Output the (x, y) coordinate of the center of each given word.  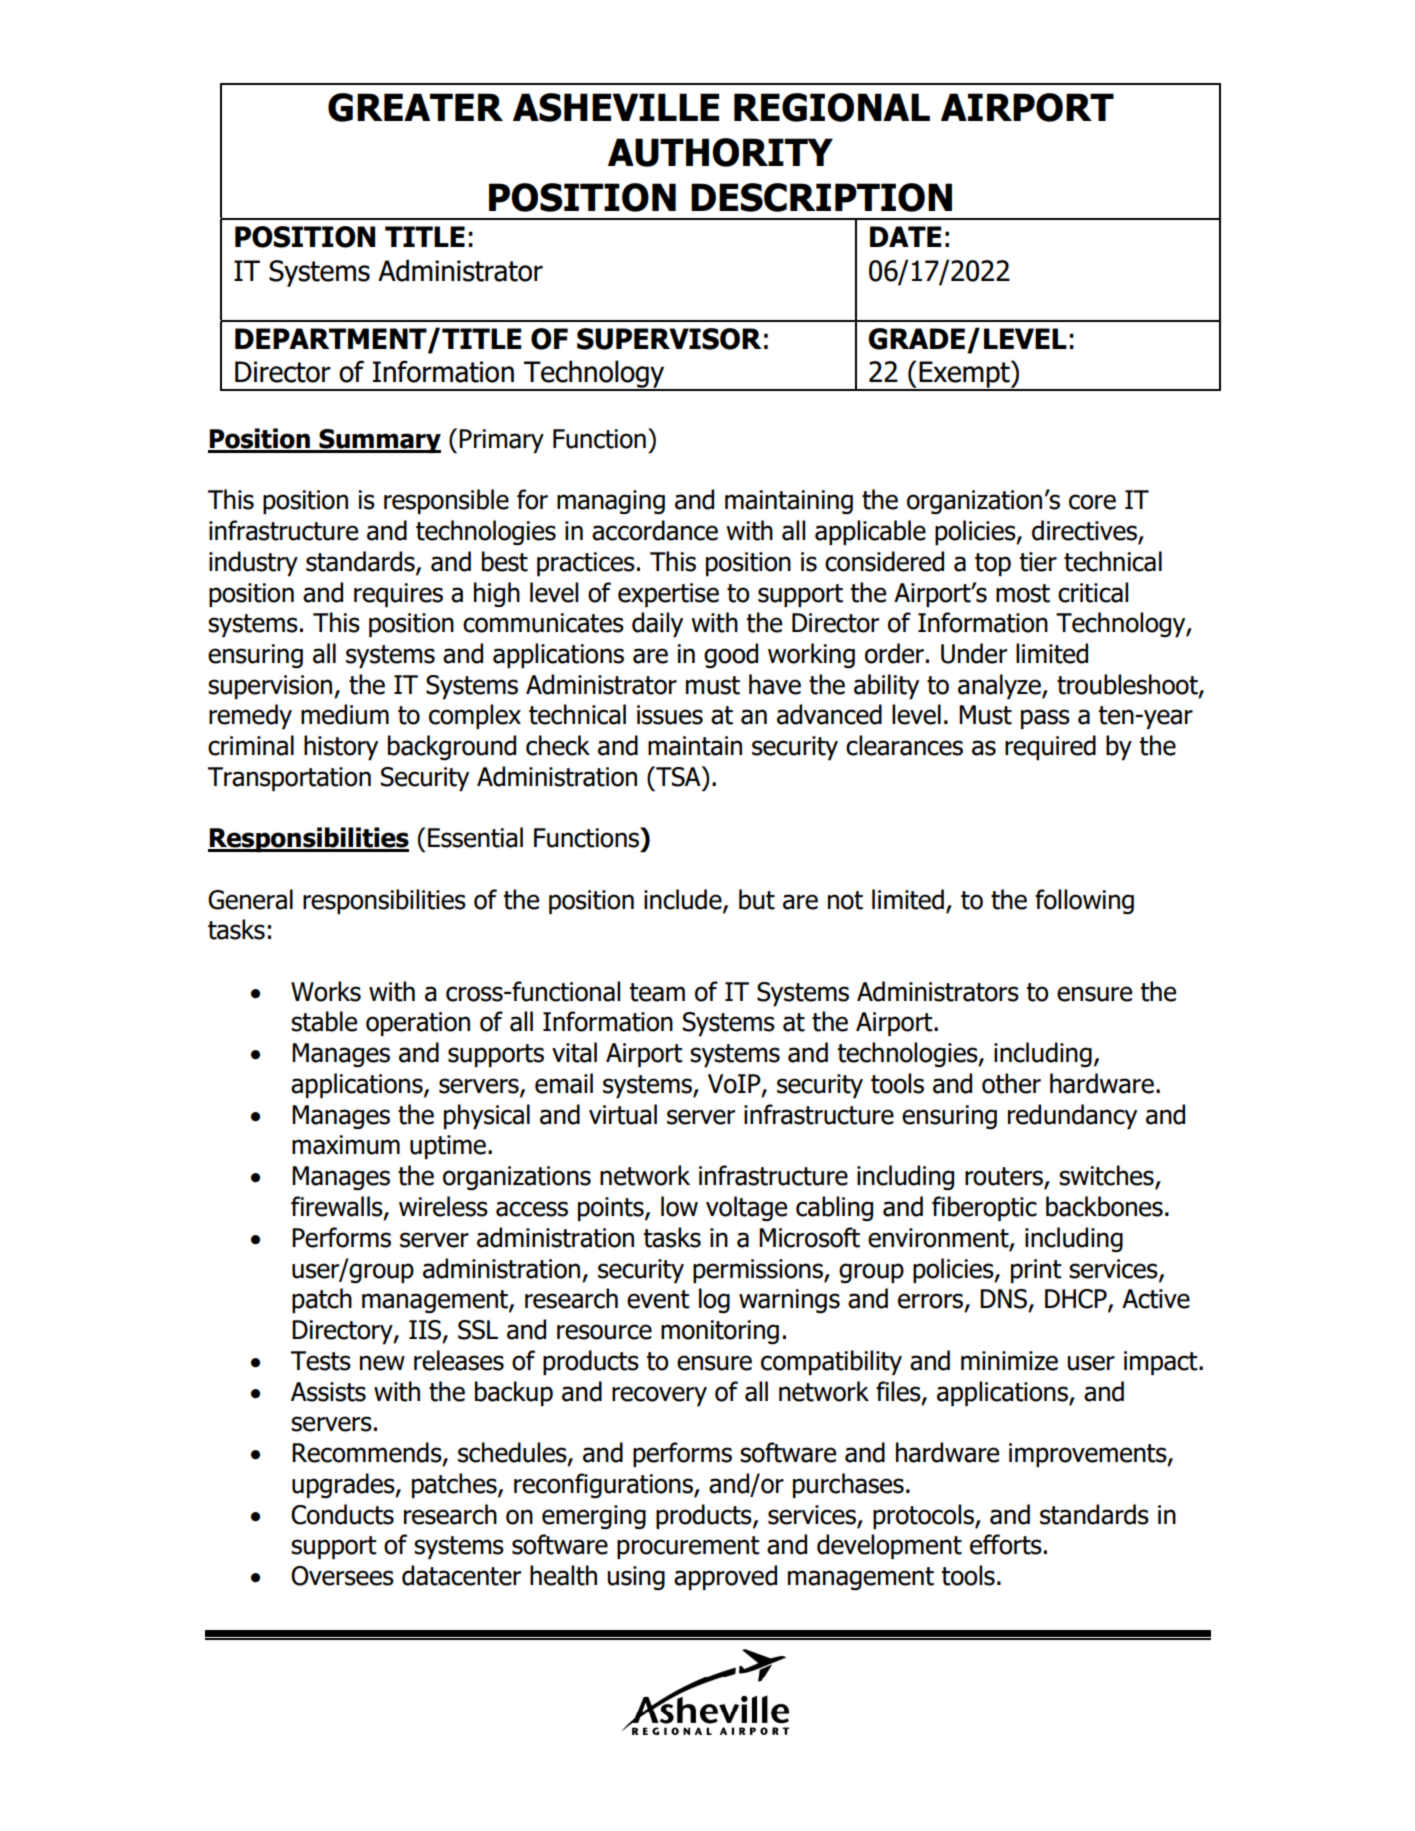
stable (324, 1021)
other (1011, 1083)
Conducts (342, 1514)
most (1023, 593)
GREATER (415, 107)
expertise (668, 595)
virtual (623, 1114)
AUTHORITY (720, 152)
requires (398, 595)
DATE (905, 236)
